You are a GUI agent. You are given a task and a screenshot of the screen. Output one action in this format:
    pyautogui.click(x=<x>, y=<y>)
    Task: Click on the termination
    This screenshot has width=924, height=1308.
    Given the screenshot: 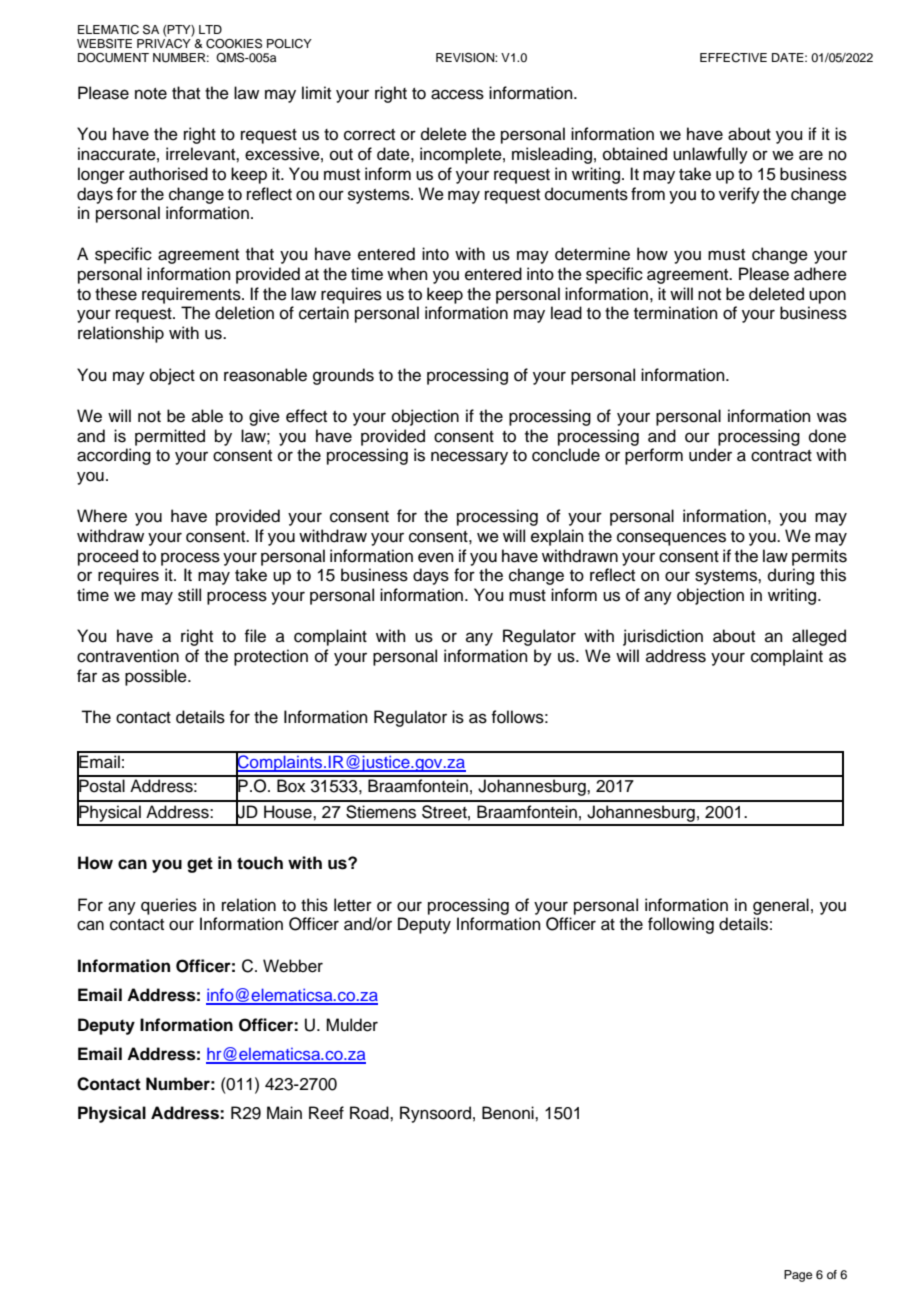 What is the action you would take?
    pyautogui.click(x=676, y=313)
